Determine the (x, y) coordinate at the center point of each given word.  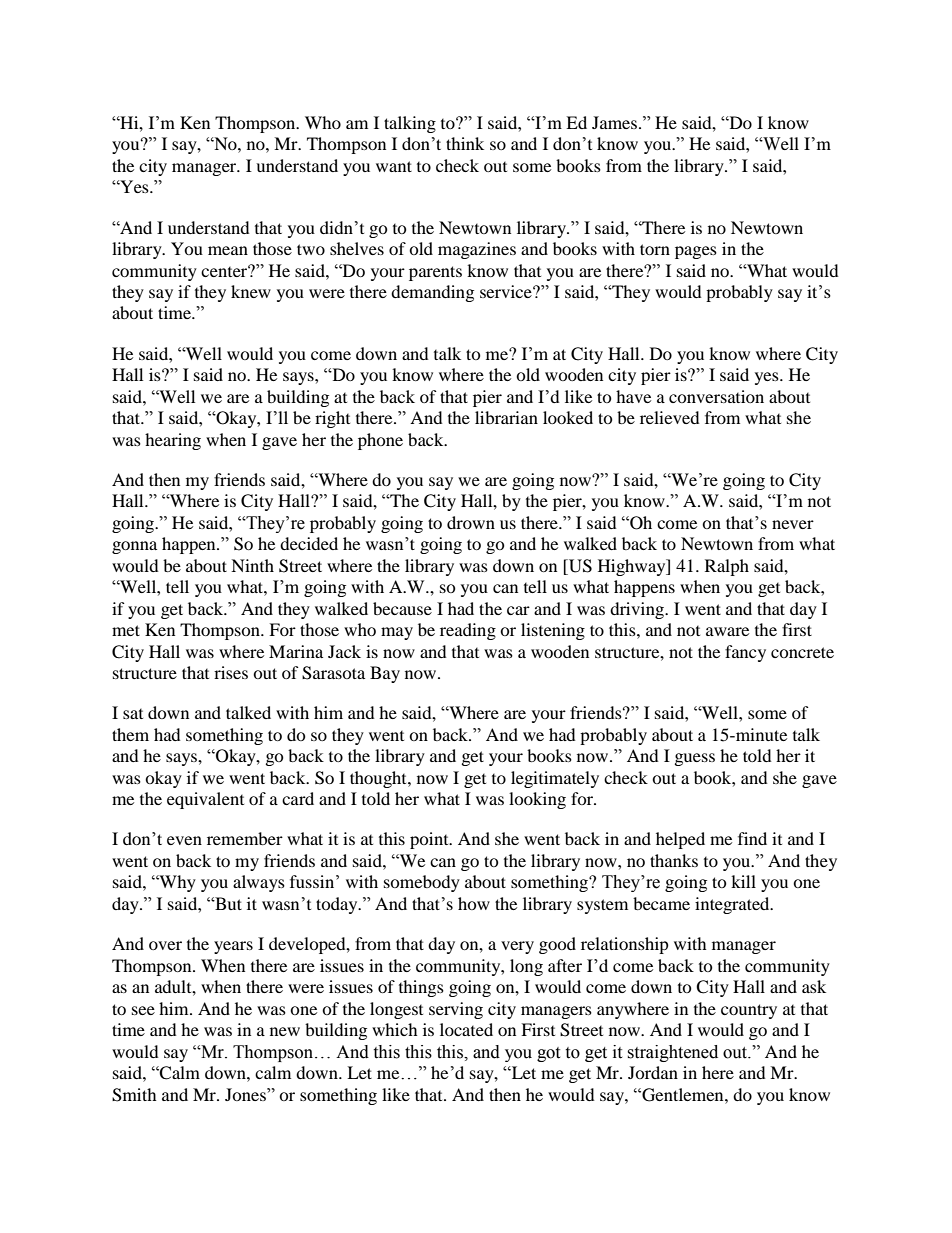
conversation (716, 396)
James (614, 122)
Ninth (252, 565)
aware (727, 631)
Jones (246, 1094)
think (465, 143)
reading (468, 631)
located (466, 1029)
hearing (173, 441)
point (430, 840)
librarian (506, 417)
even (184, 840)
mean (228, 250)
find (752, 838)
